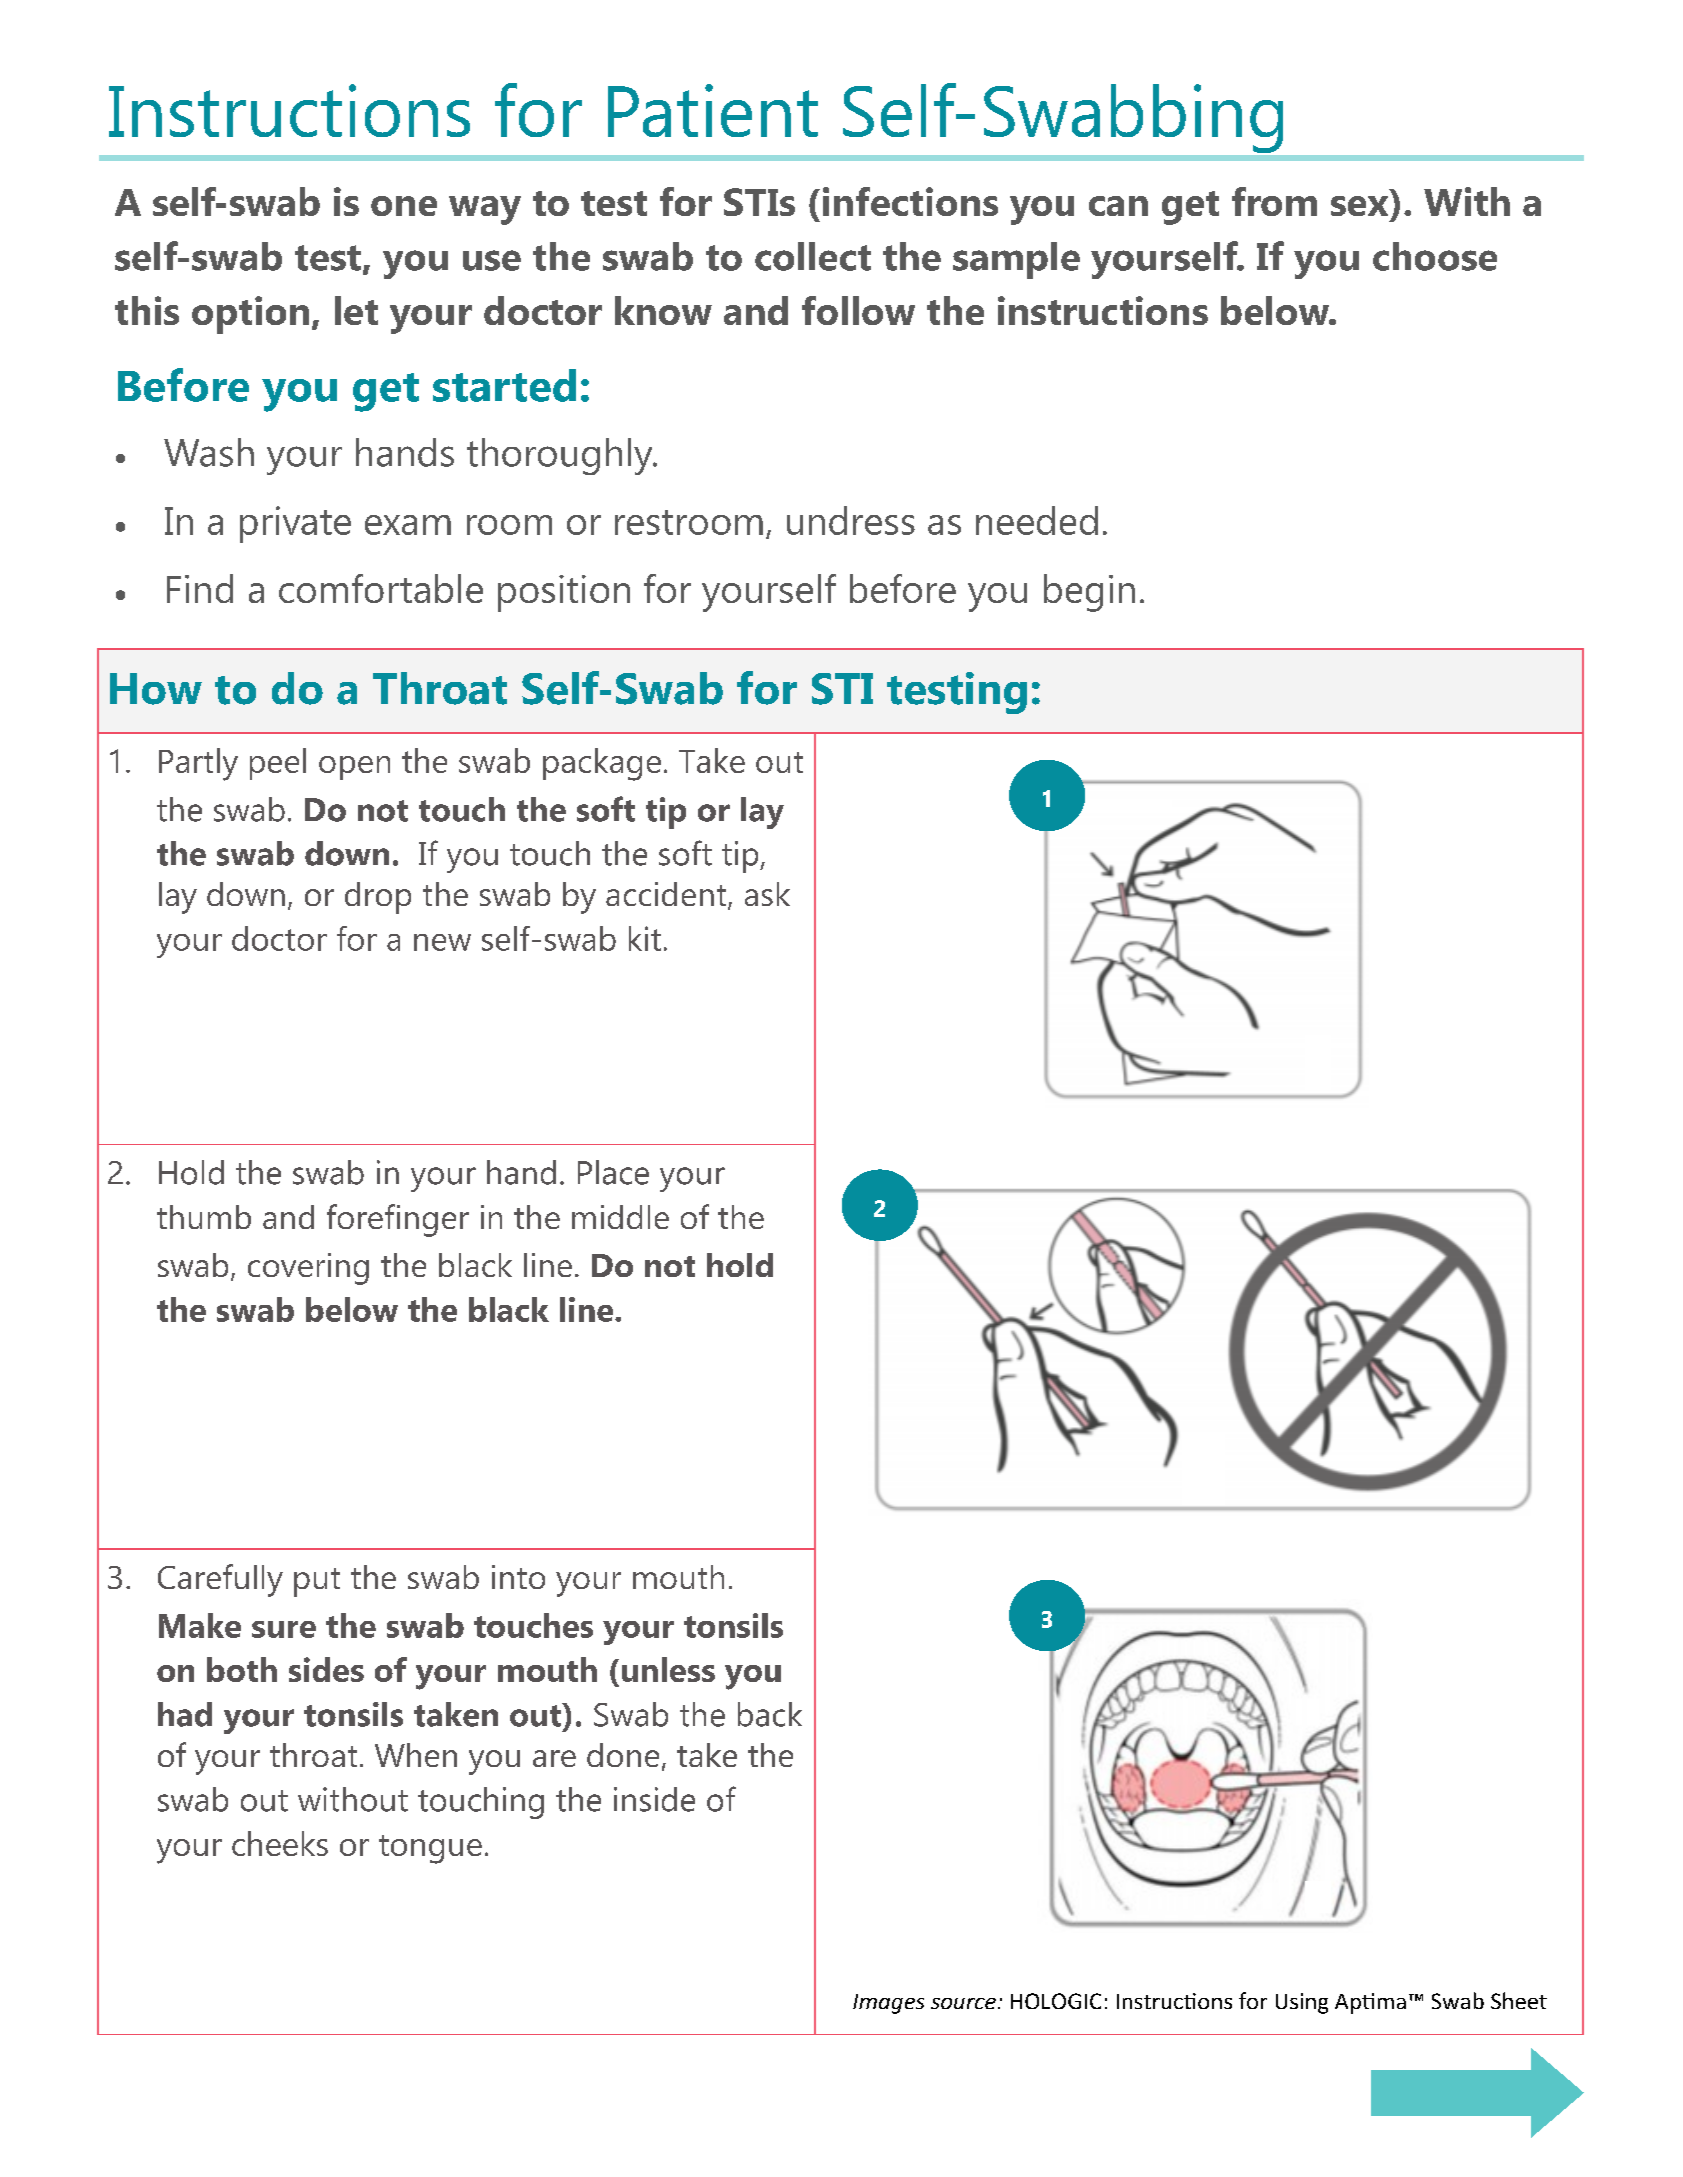 The image size is (1683, 2177). What do you see at coordinates (910, 201) in the image?
I see `infections` at bounding box center [910, 201].
